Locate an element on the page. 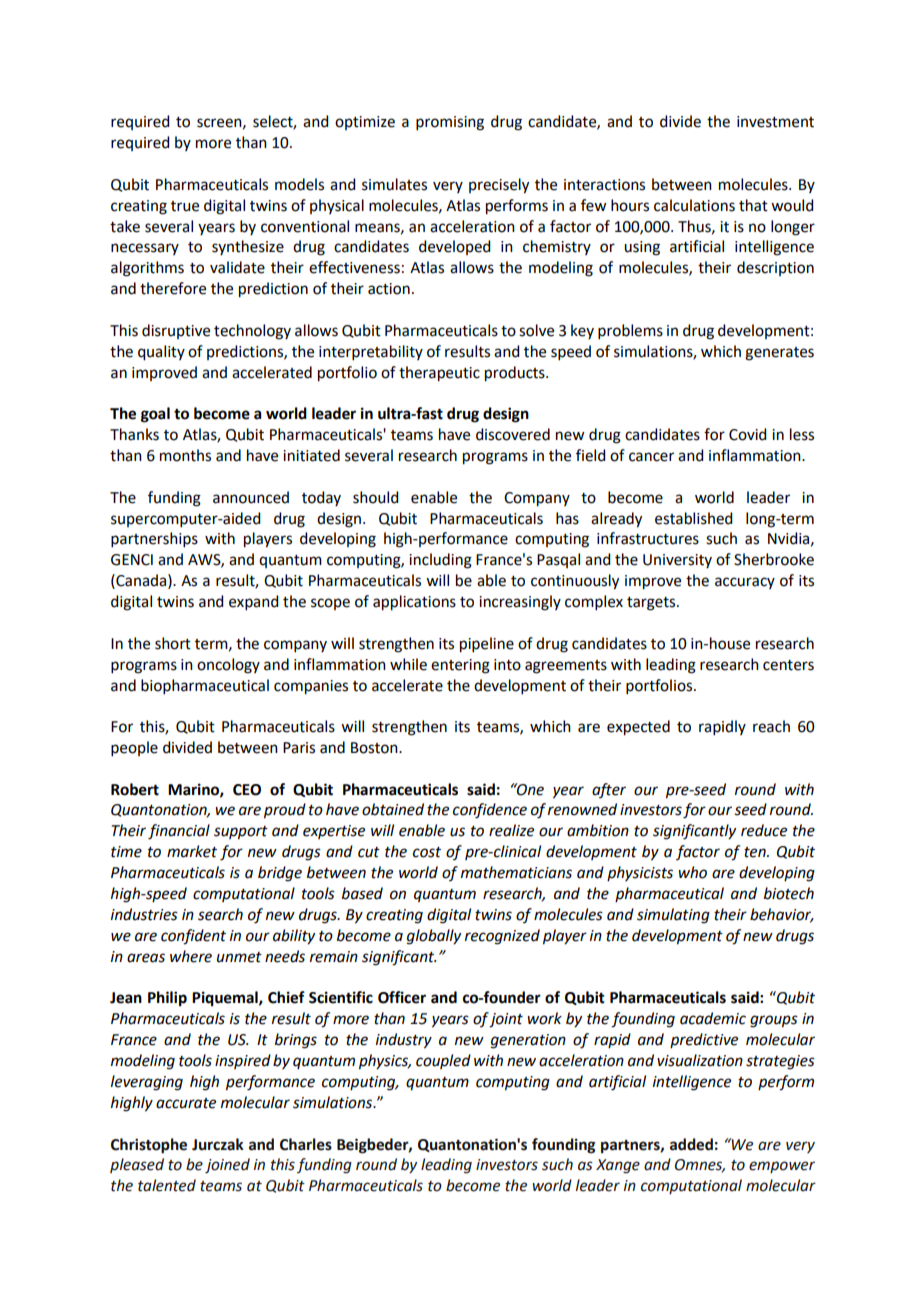  coupled is located at coordinates (443, 1061).
